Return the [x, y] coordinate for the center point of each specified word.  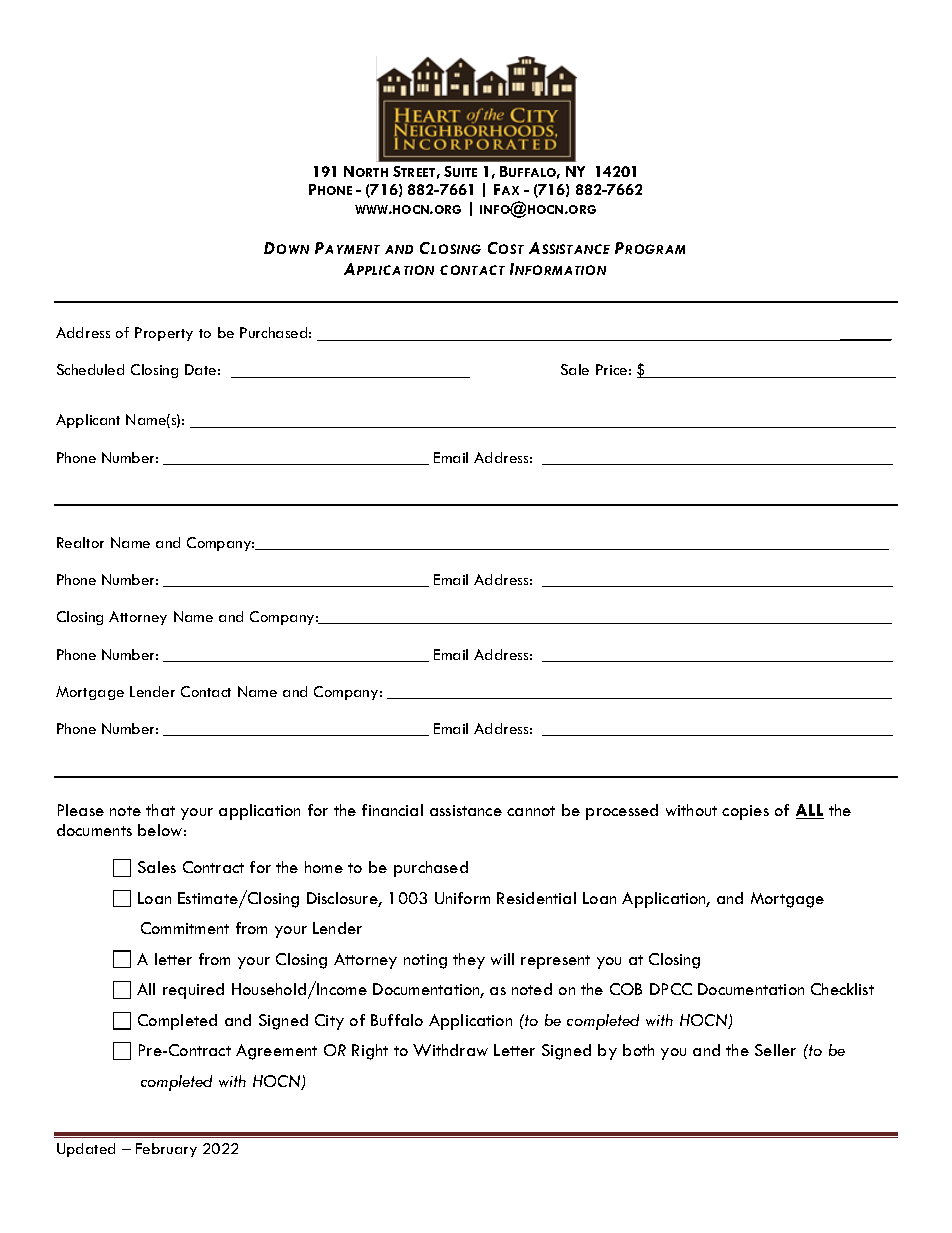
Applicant [88, 421]
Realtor [80, 542]
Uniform [462, 898]
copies [745, 812]
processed [622, 812]
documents [94, 830]
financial [392, 810]
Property [164, 334]
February [166, 1150]
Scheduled [90, 369]
